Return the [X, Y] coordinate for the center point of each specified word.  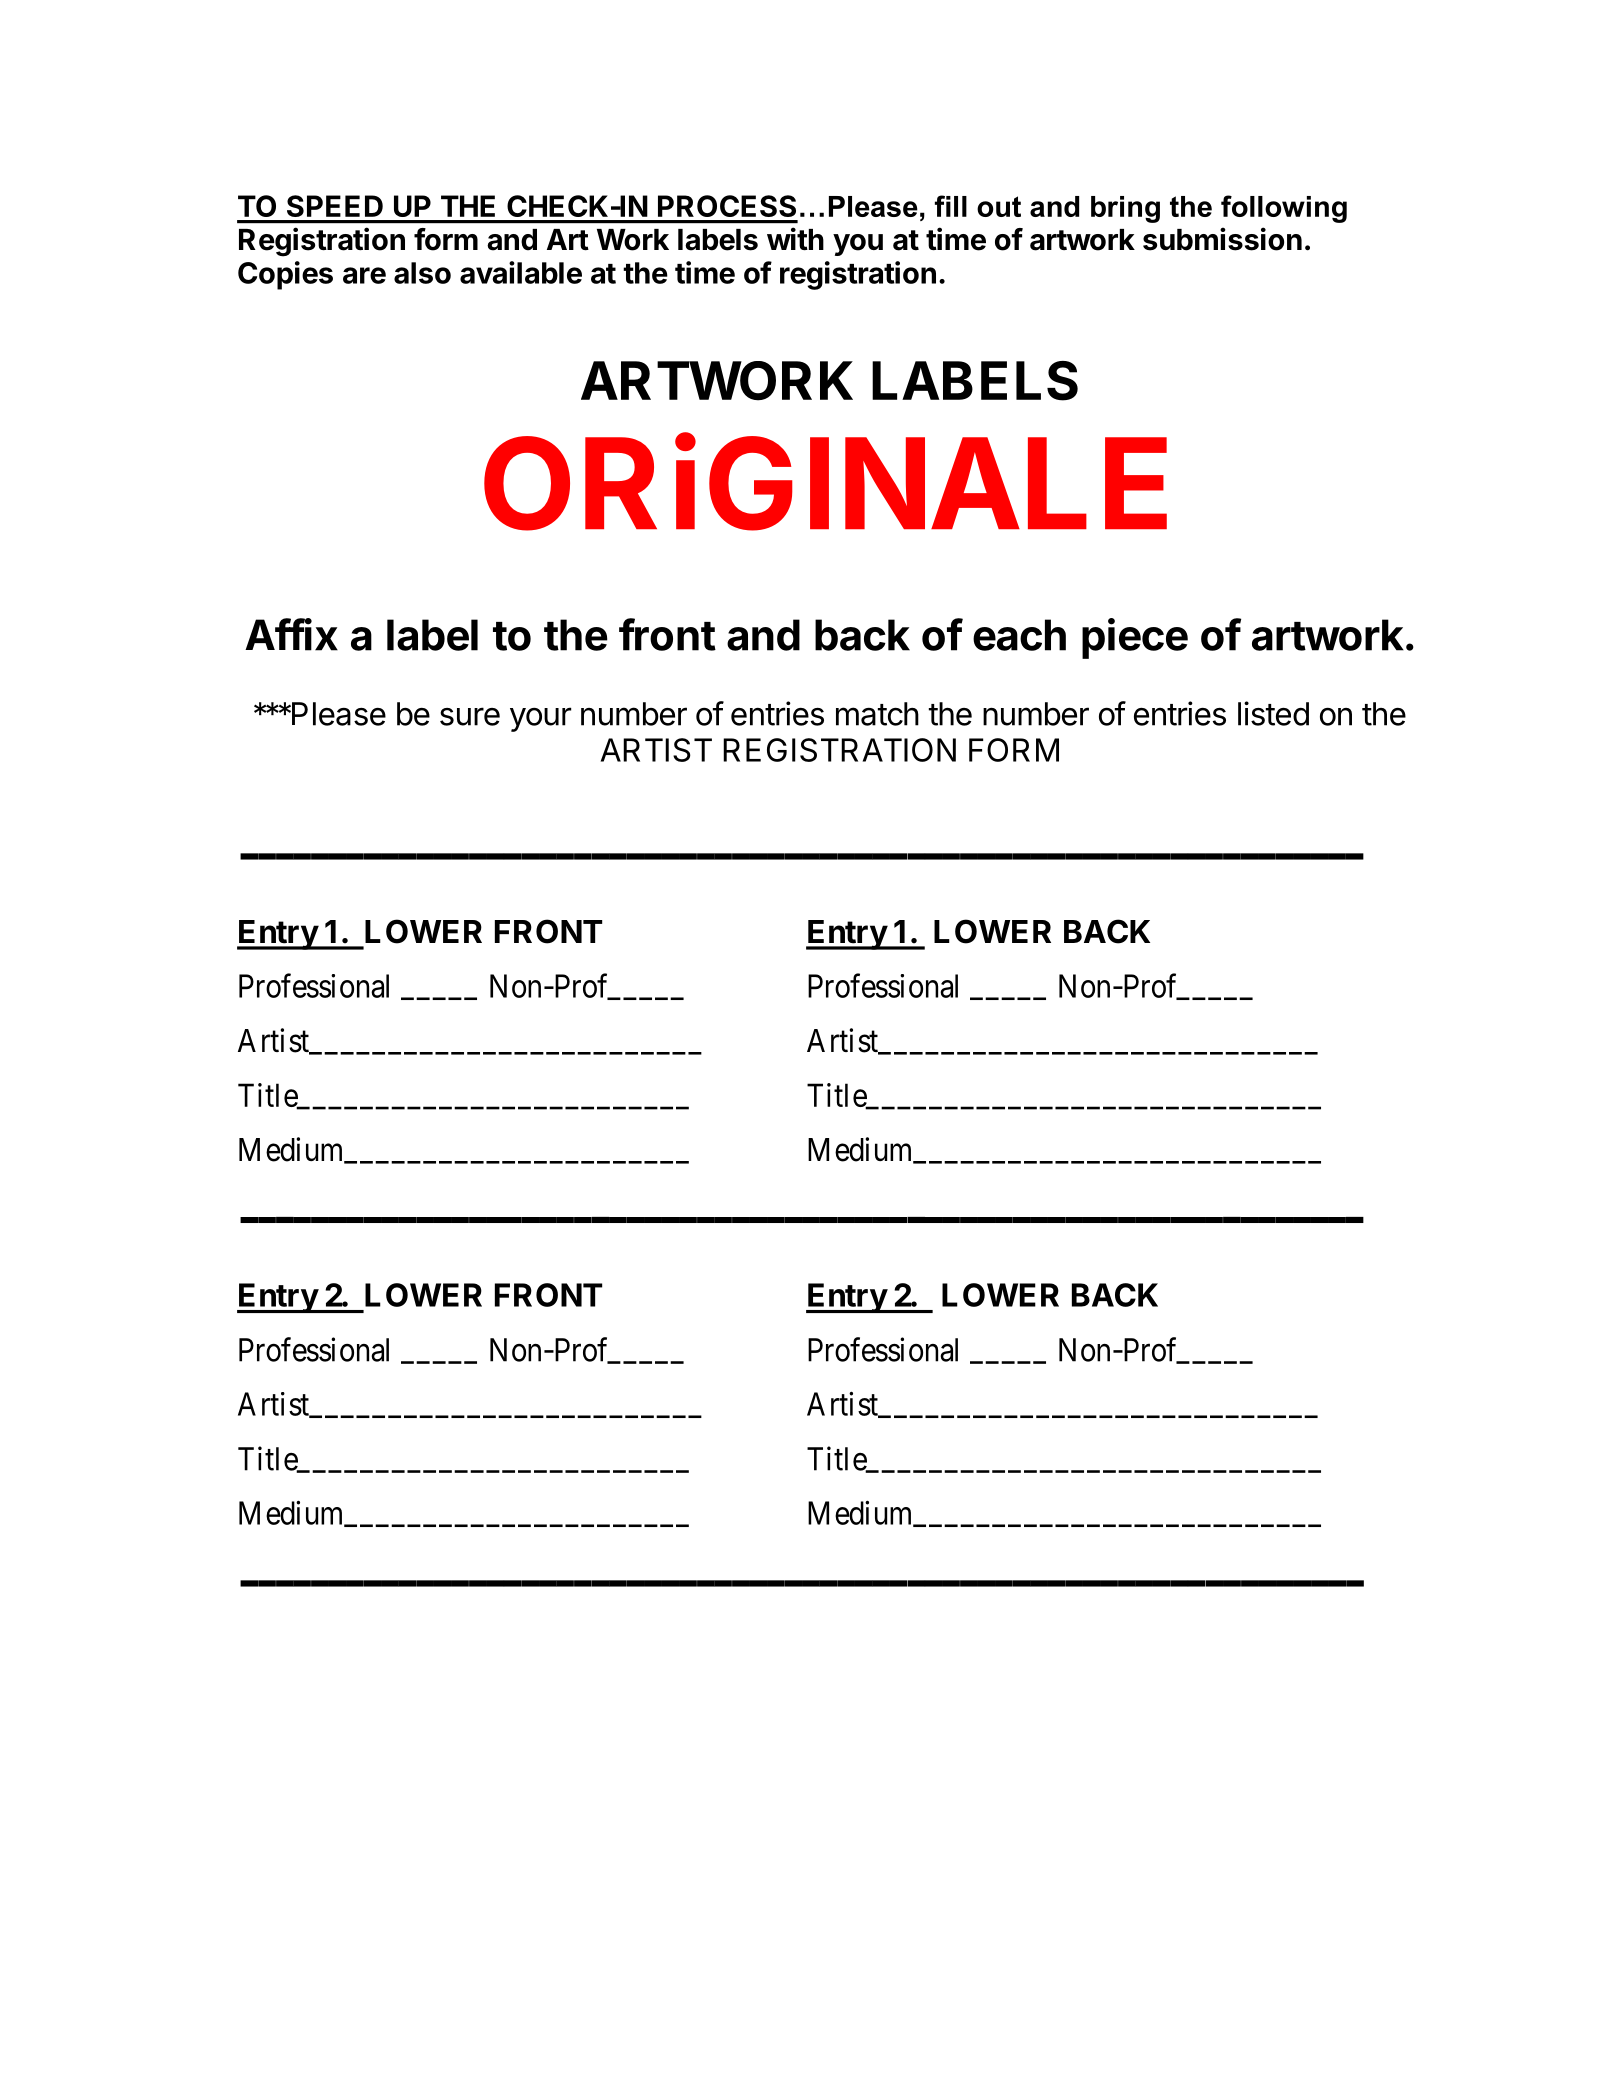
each [1019, 635]
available [521, 272]
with [795, 239]
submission [1222, 239]
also [422, 273]
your [540, 719]
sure [470, 716]
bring [1125, 209]
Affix [291, 634]
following [1284, 209]
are [364, 275]
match [877, 714]
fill [951, 206]
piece [1135, 638]
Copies [285, 275]
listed [1273, 713]
